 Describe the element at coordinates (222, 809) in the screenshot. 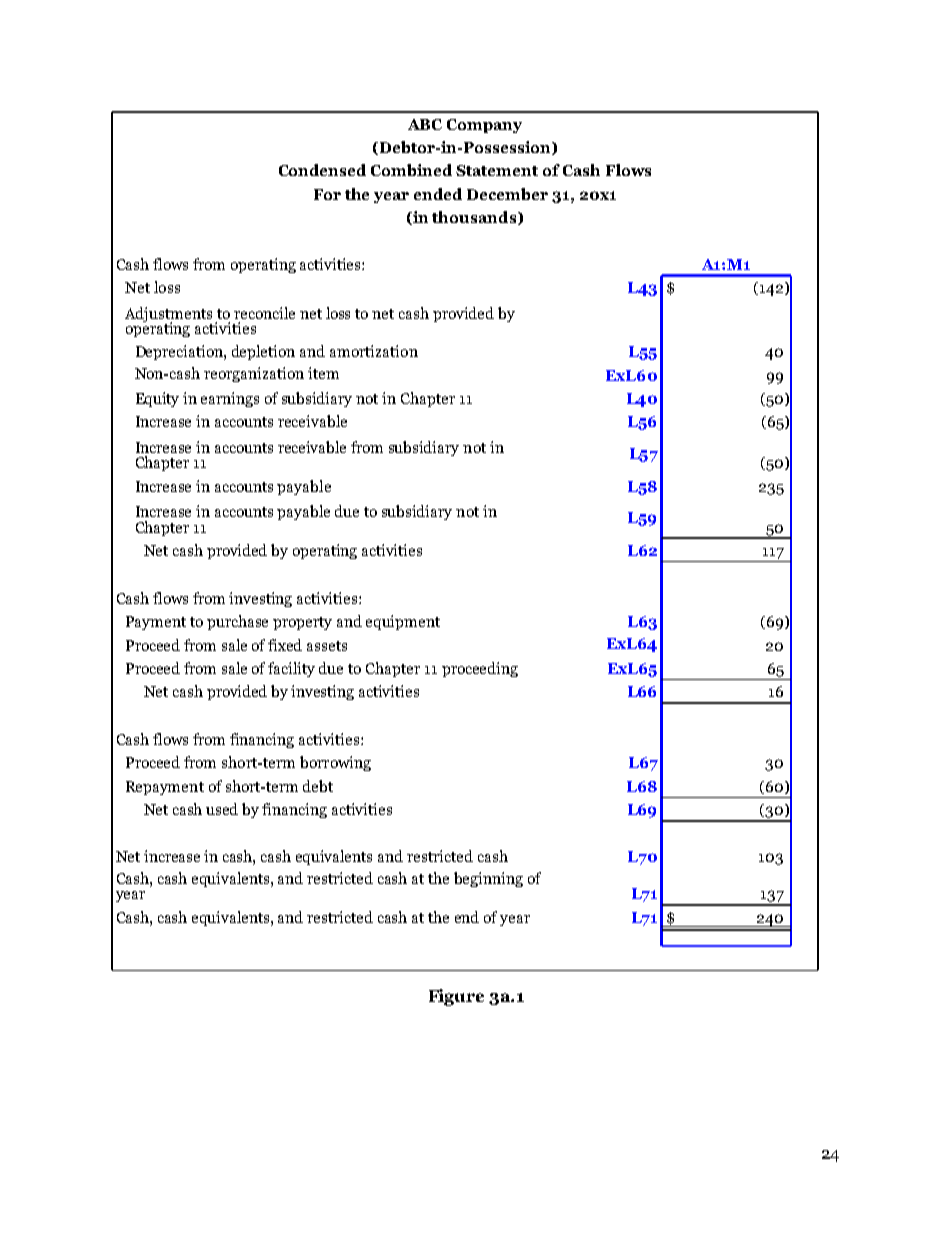

I see `used` at that location.
